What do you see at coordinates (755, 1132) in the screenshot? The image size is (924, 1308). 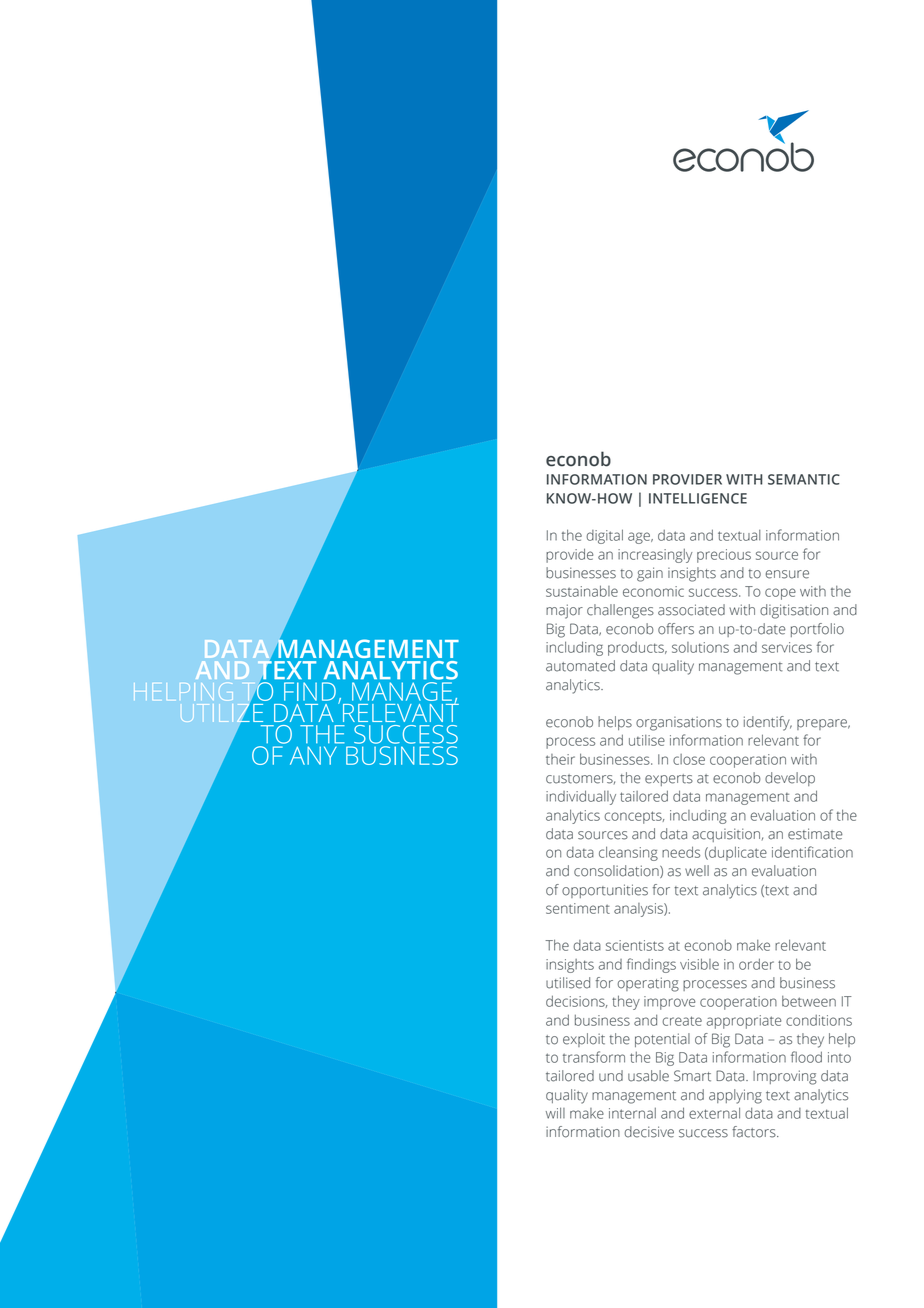 I see `factors` at bounding box center [755, 1132].
